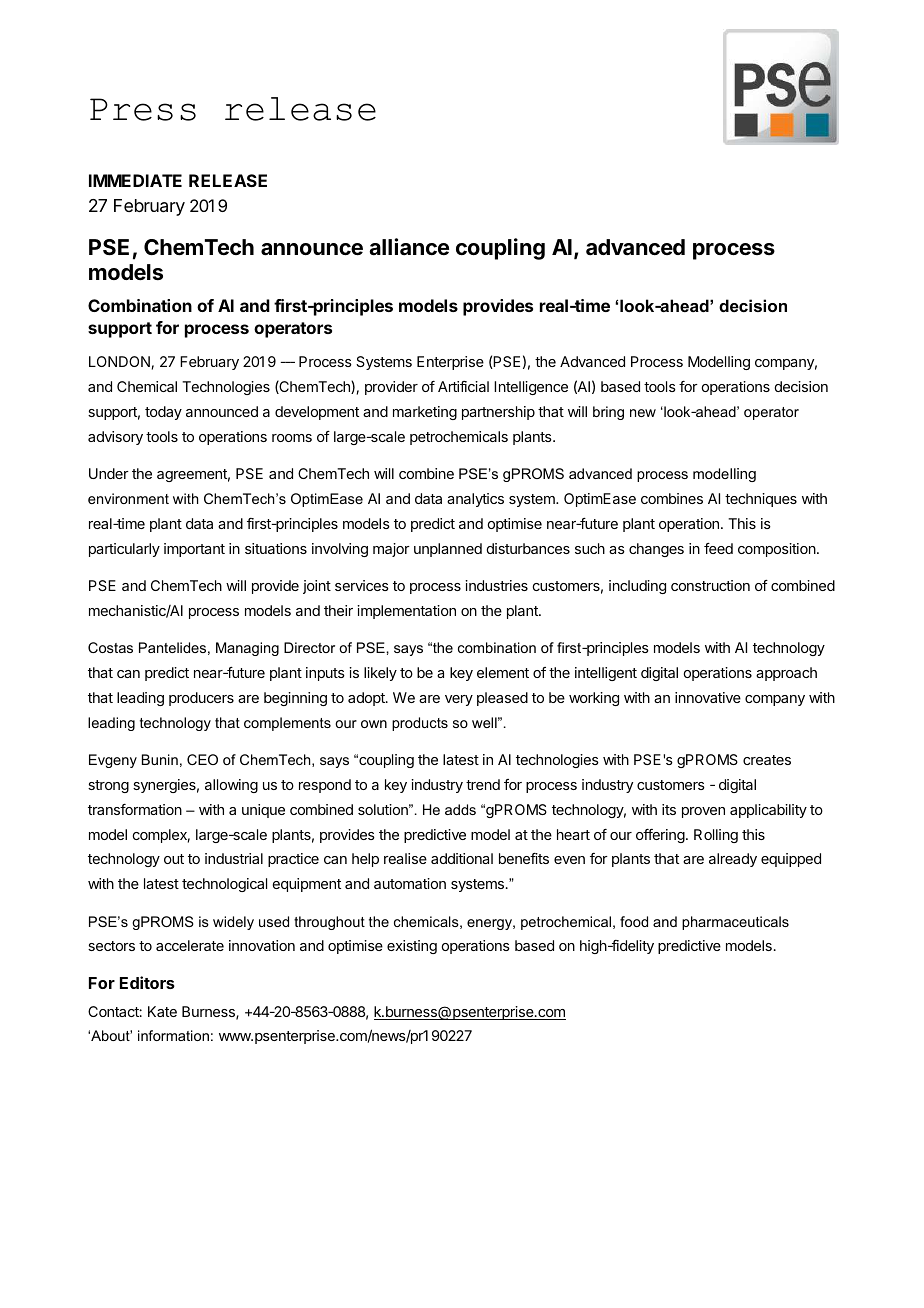 The width and height of the page is (924, 1308). I want to click on pharmaceuticals, so click(735, 923).
